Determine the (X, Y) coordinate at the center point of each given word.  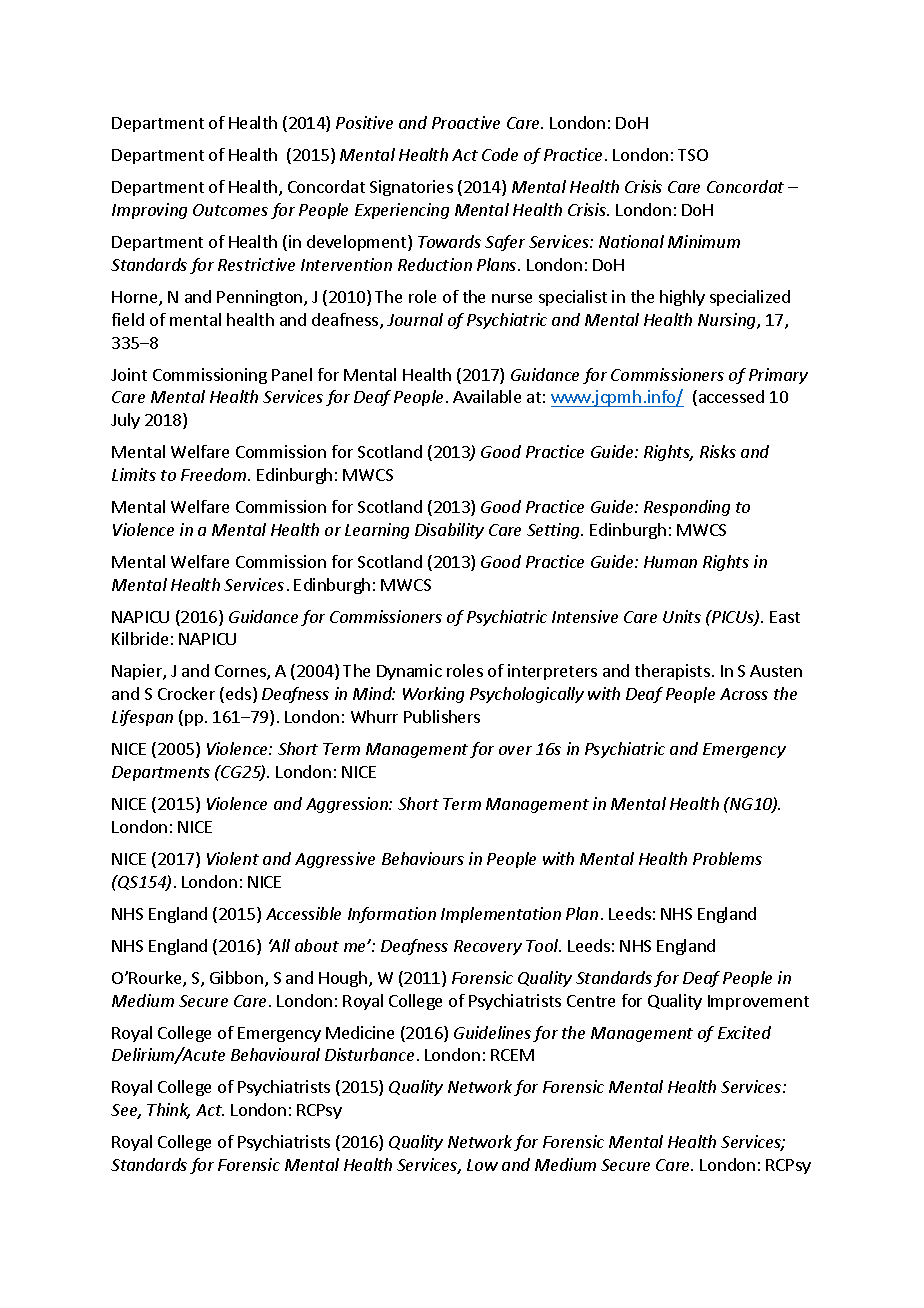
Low (482, 1165)
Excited (744, 1032)
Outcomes (230, 210)
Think (168, 1111)
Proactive (466, 122)
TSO (693, 155)
